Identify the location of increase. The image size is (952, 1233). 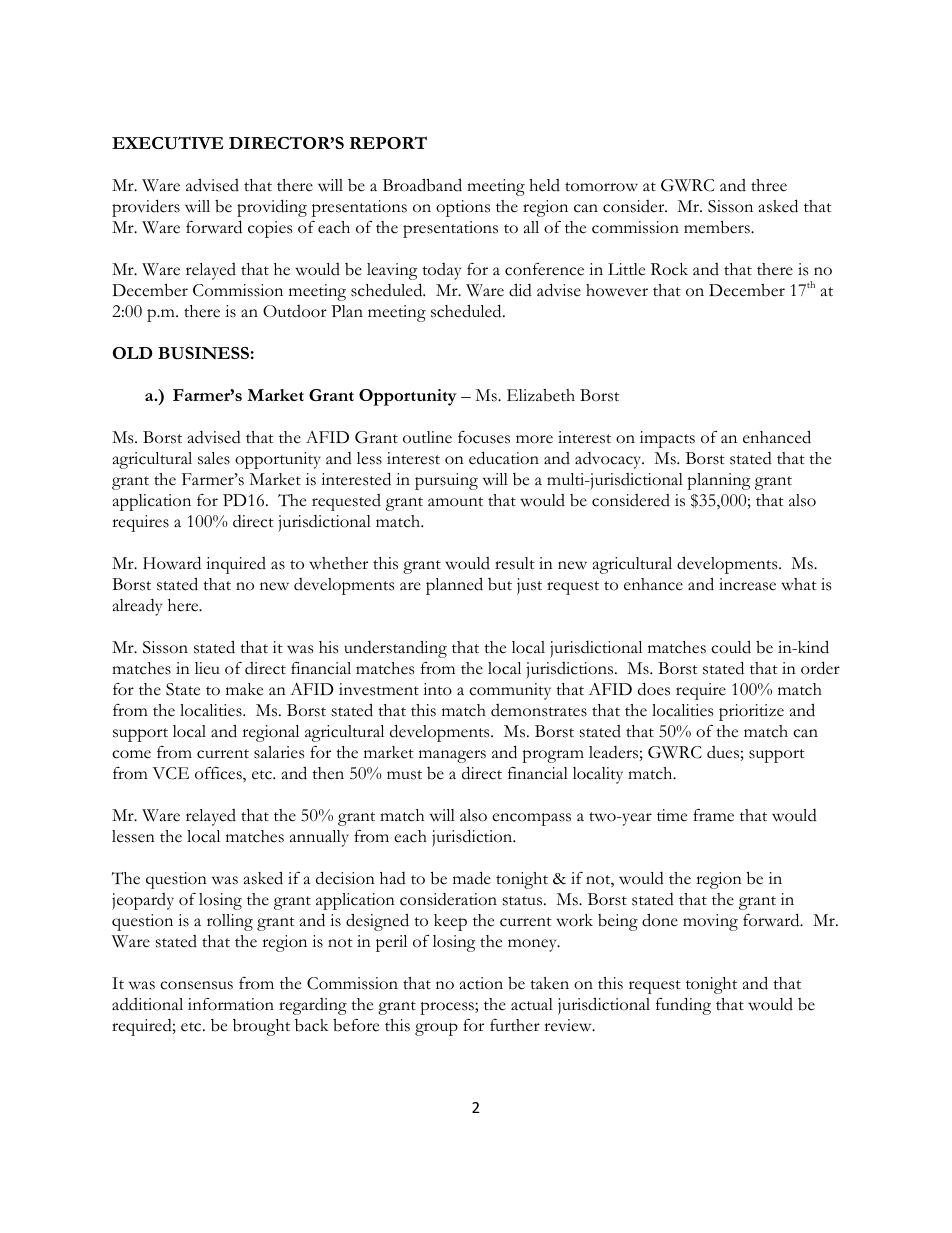
(747, 584).
